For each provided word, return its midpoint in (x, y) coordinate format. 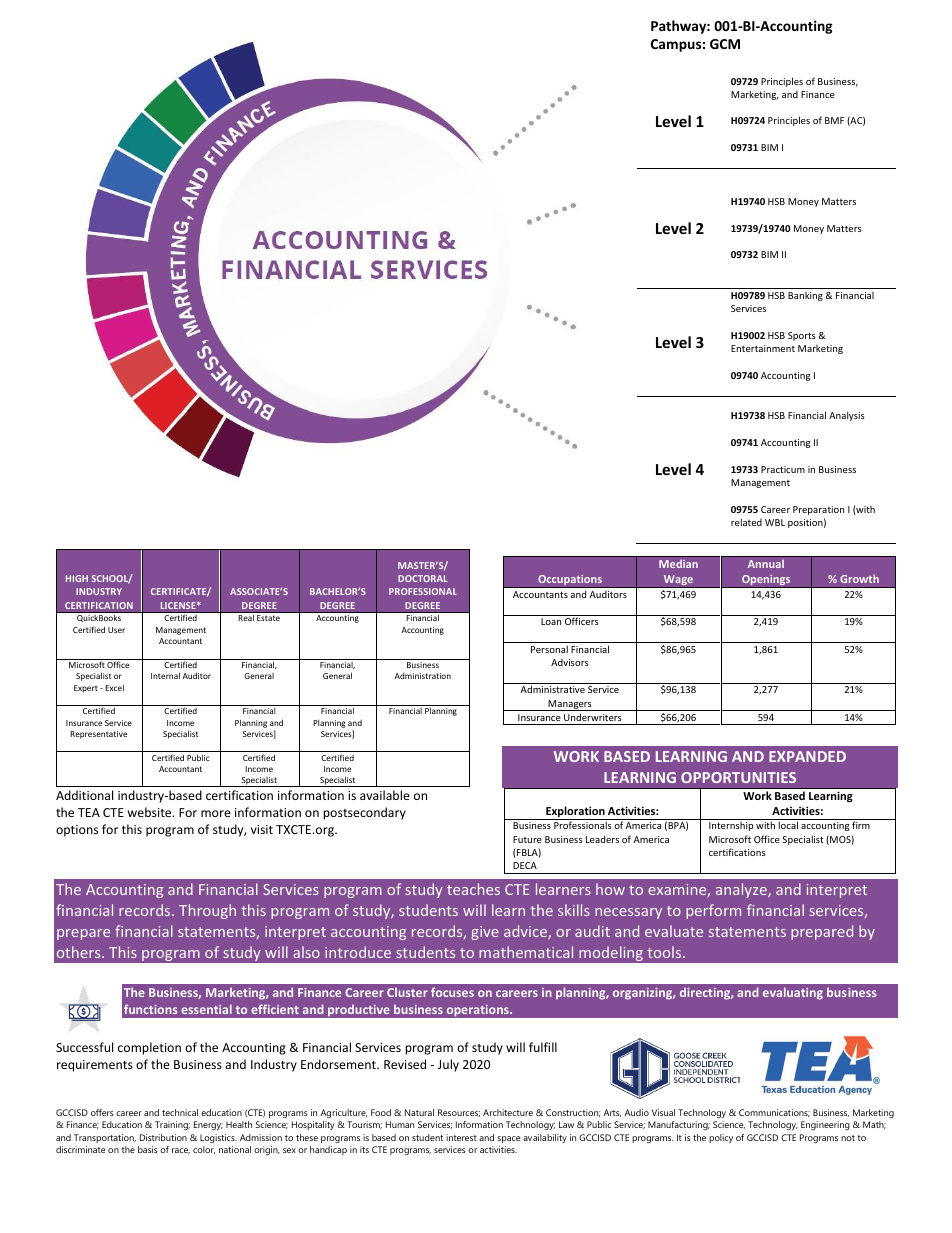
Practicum (783, 469)
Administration (422, 676)
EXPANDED (807, 756)
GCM (725, 44)
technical (180, 1112)
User (116, 630)
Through (207, 911)
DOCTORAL (423, 578)
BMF (834, 120)
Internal (165, 675)
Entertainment (763, 348)
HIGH (77, 578)
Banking (805, 296)
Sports (802, 336)
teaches (473, 889)
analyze (742, 890)
